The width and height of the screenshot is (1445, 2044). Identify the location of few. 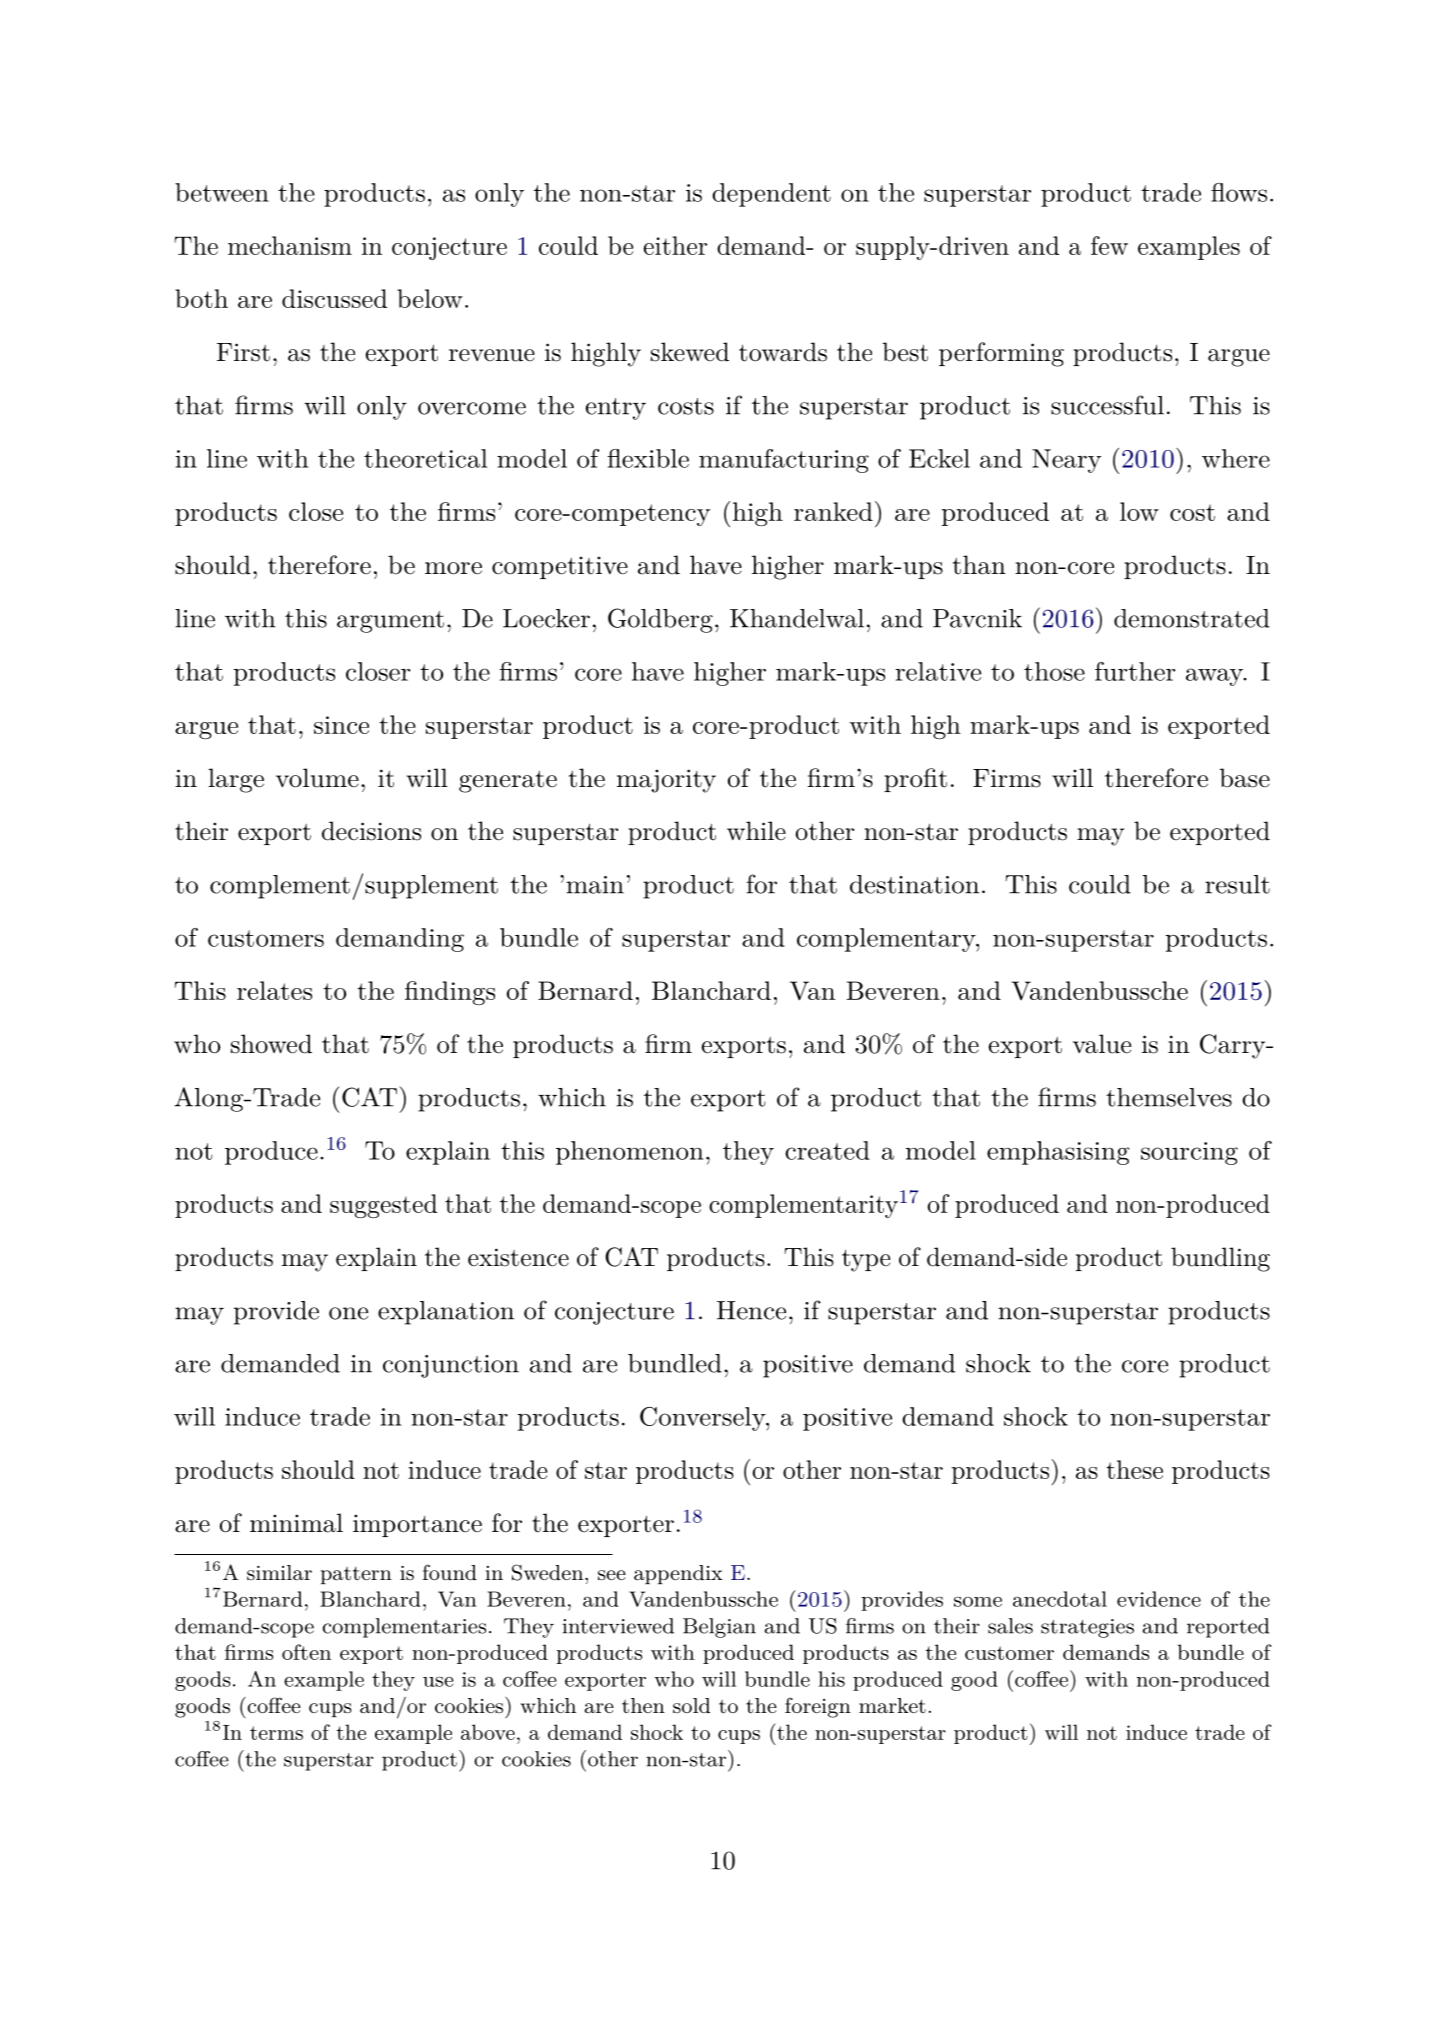
(1109, 245).
